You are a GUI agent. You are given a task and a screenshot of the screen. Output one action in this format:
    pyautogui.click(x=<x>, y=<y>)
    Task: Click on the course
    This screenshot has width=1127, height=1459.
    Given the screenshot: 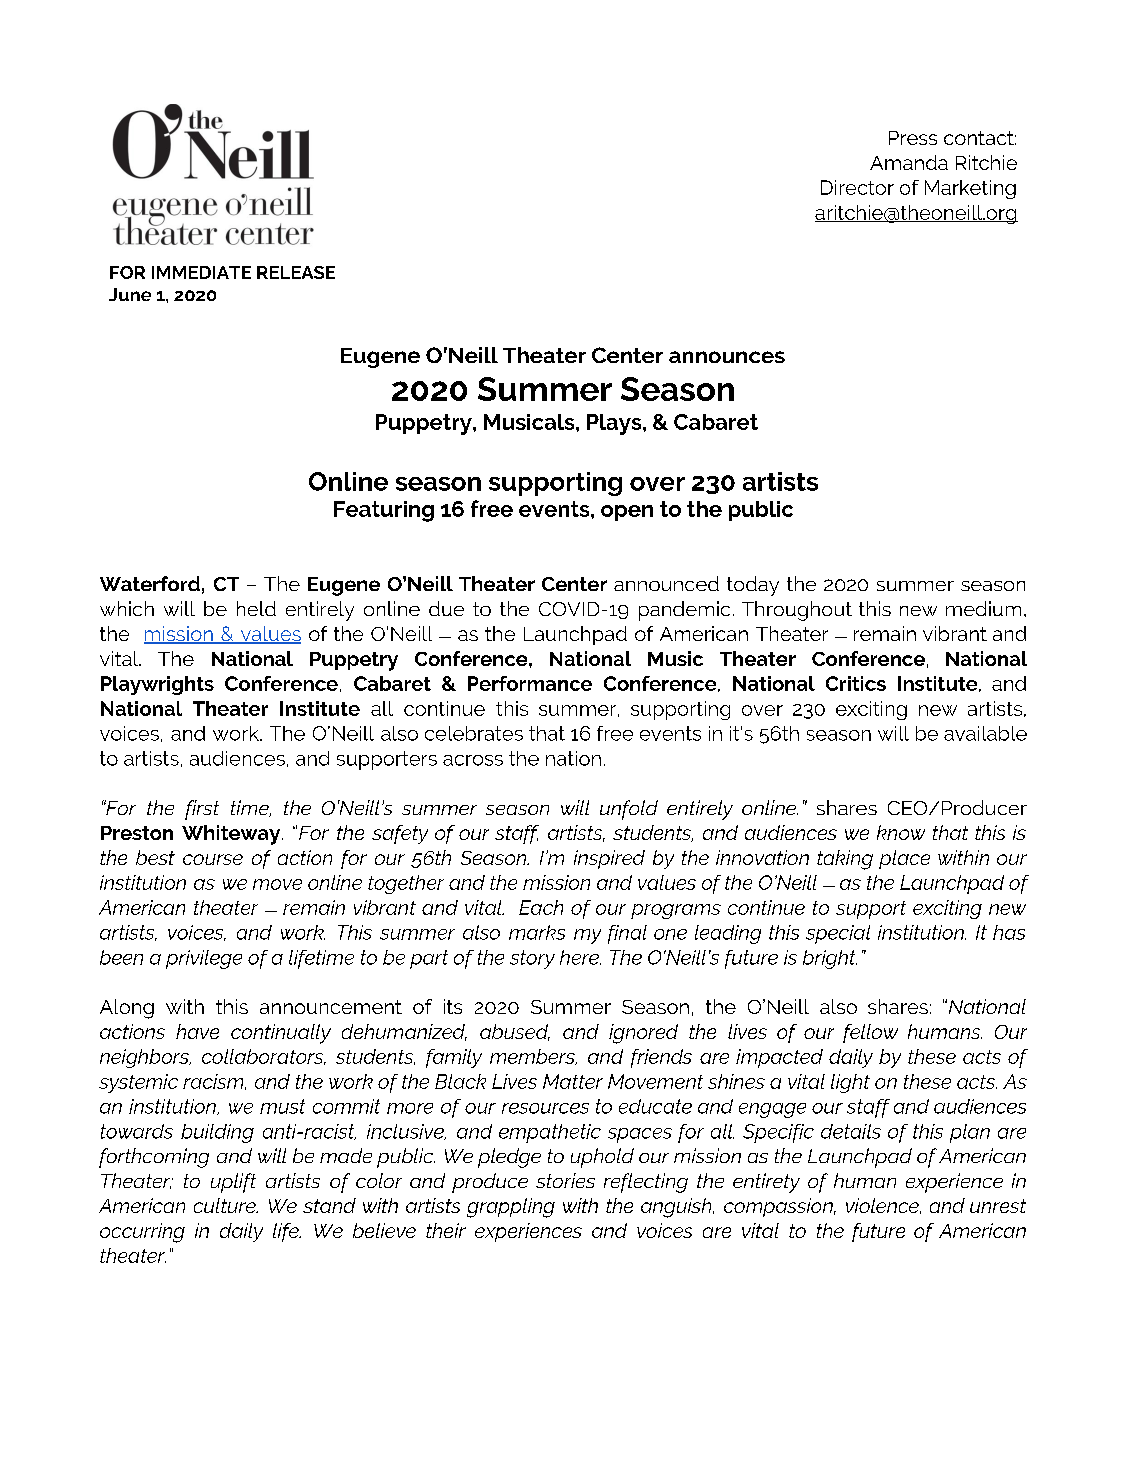 What is the action you would take?
    pyautogui.click(x=213, y=859)
